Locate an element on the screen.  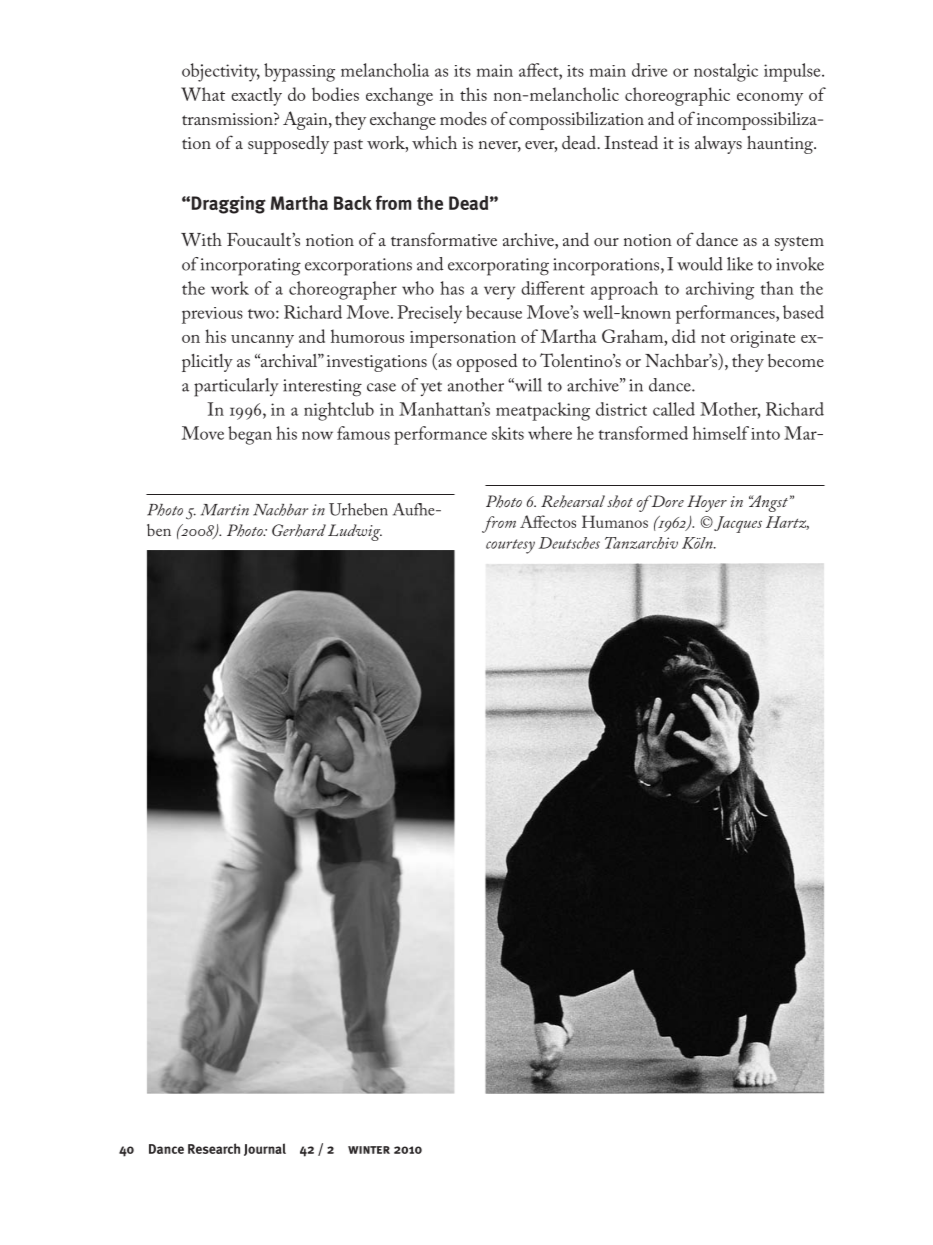
Humanos is located at coordinates (615, 521).
